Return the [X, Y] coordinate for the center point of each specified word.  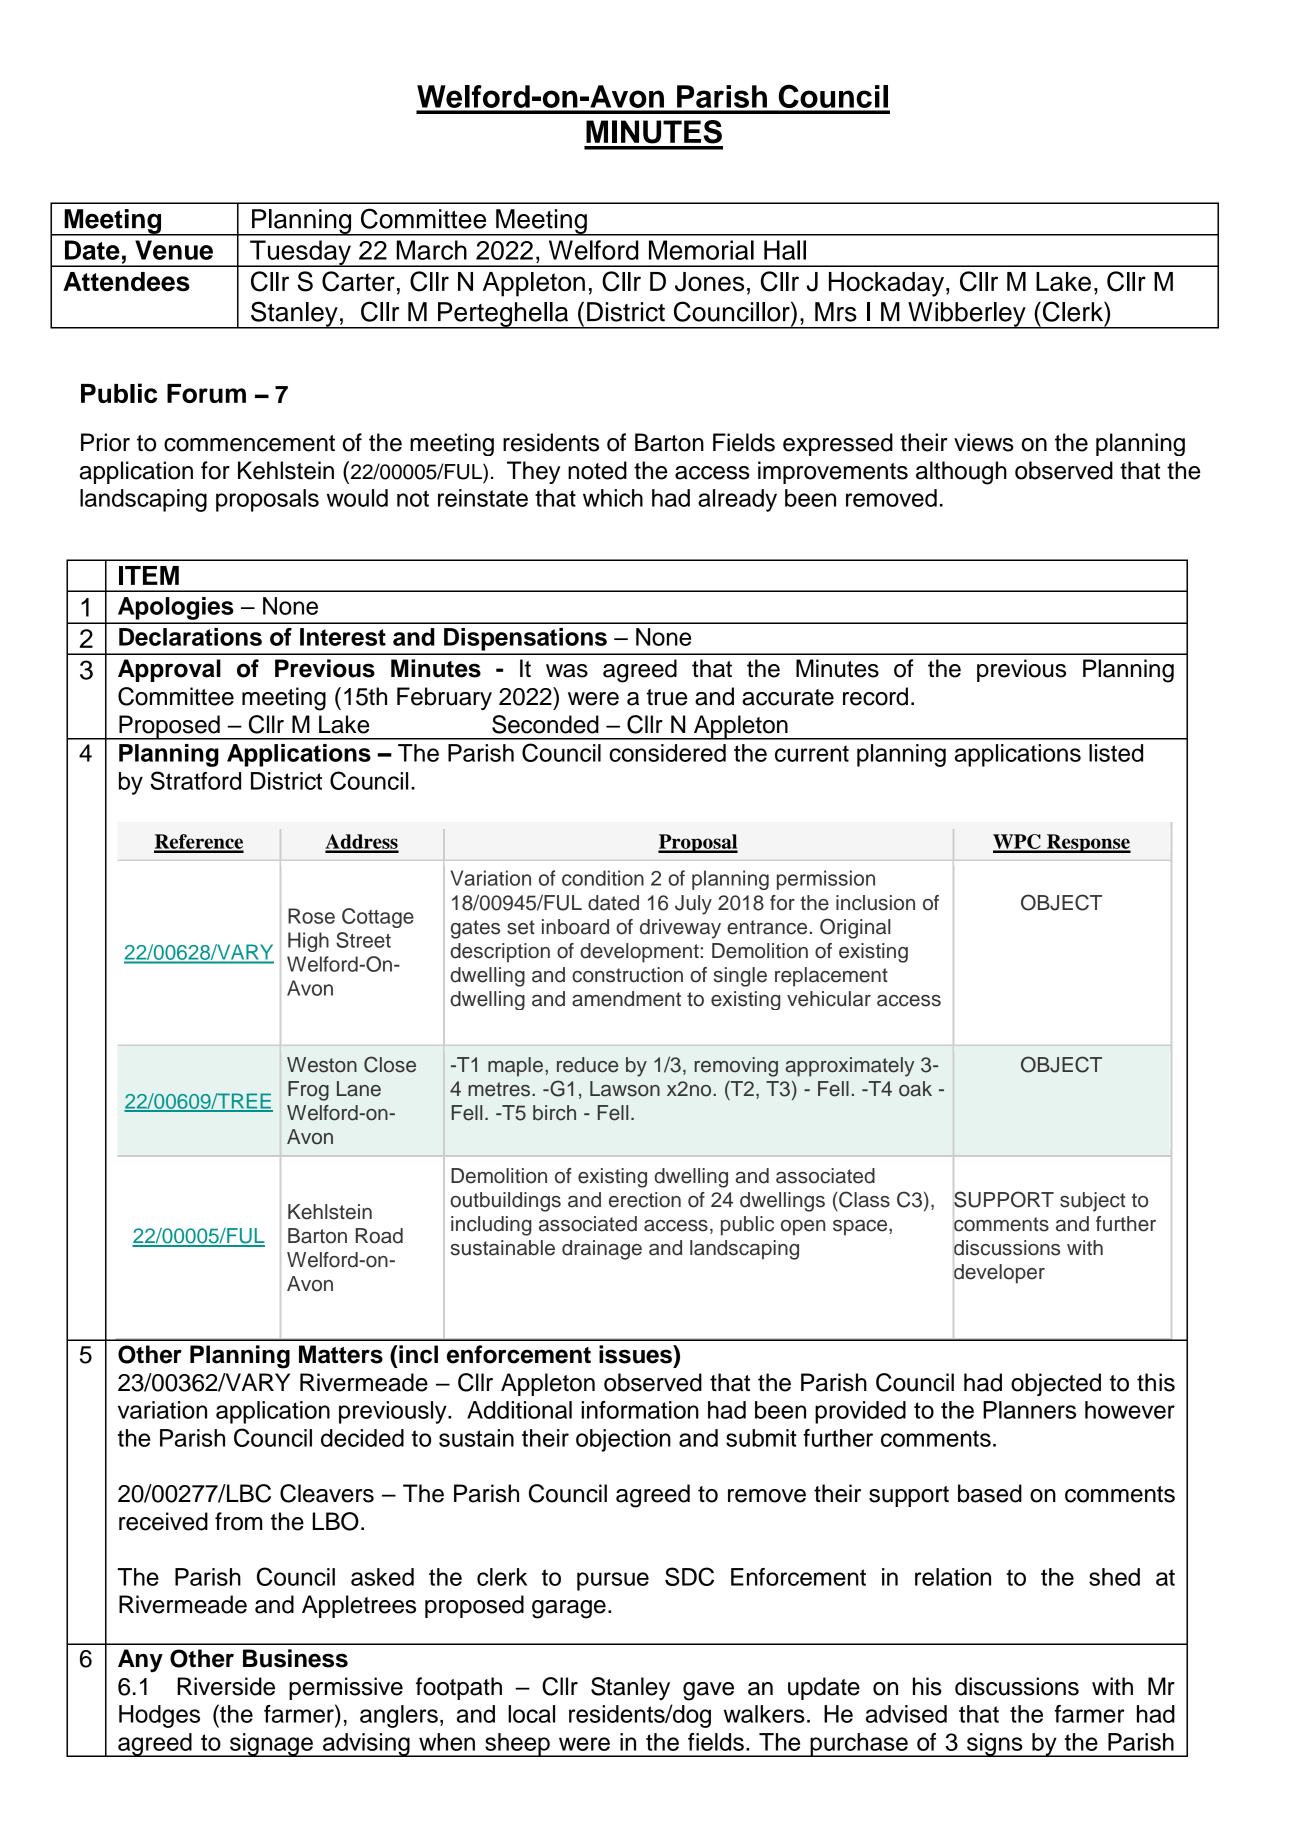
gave [708, 1691]
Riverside [226, 1686]
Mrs [836, 312]
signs [995, 1745]
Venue [174, 250]
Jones [709, 282]
